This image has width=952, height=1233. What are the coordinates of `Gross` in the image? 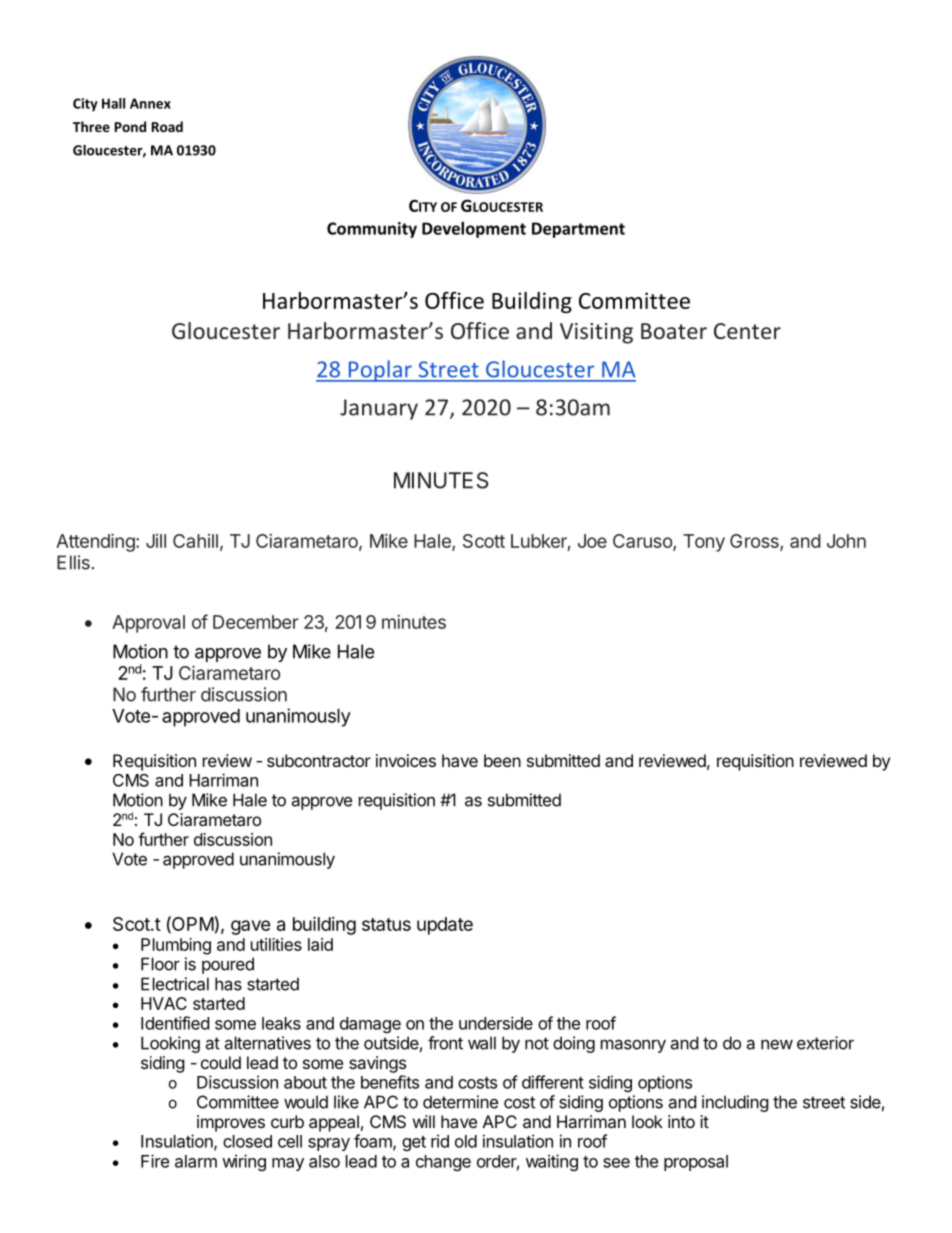 It's located at (755, 542).
